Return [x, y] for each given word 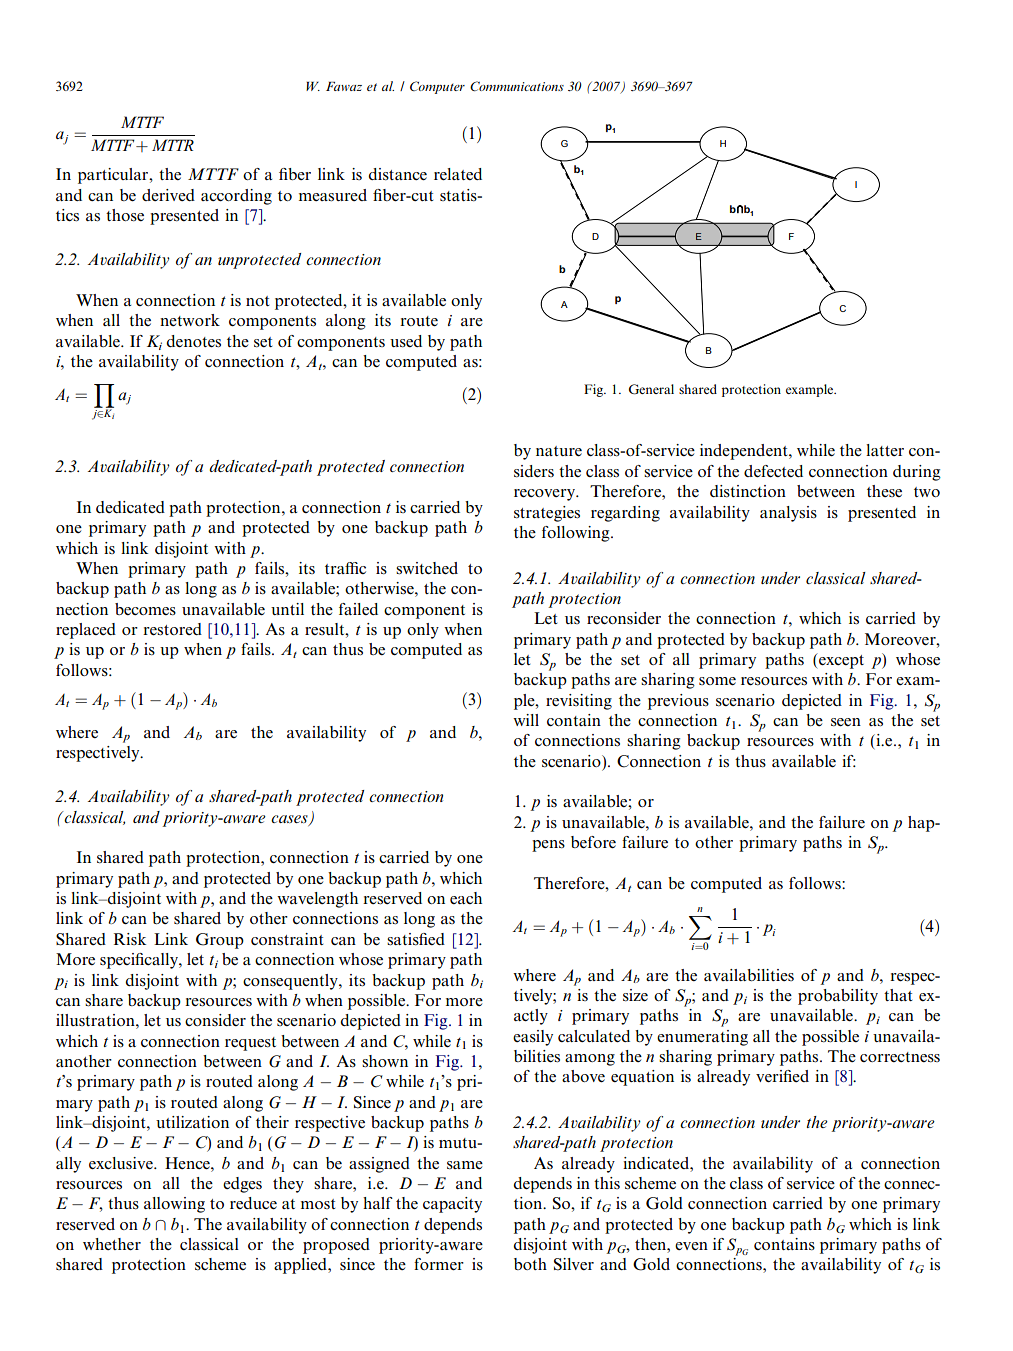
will [526, 720]
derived [168, 195]
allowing [174, 1205]
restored [172, 629]
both [530, 1264]
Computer [437, 87]
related [458, 174]
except [840, 661]
